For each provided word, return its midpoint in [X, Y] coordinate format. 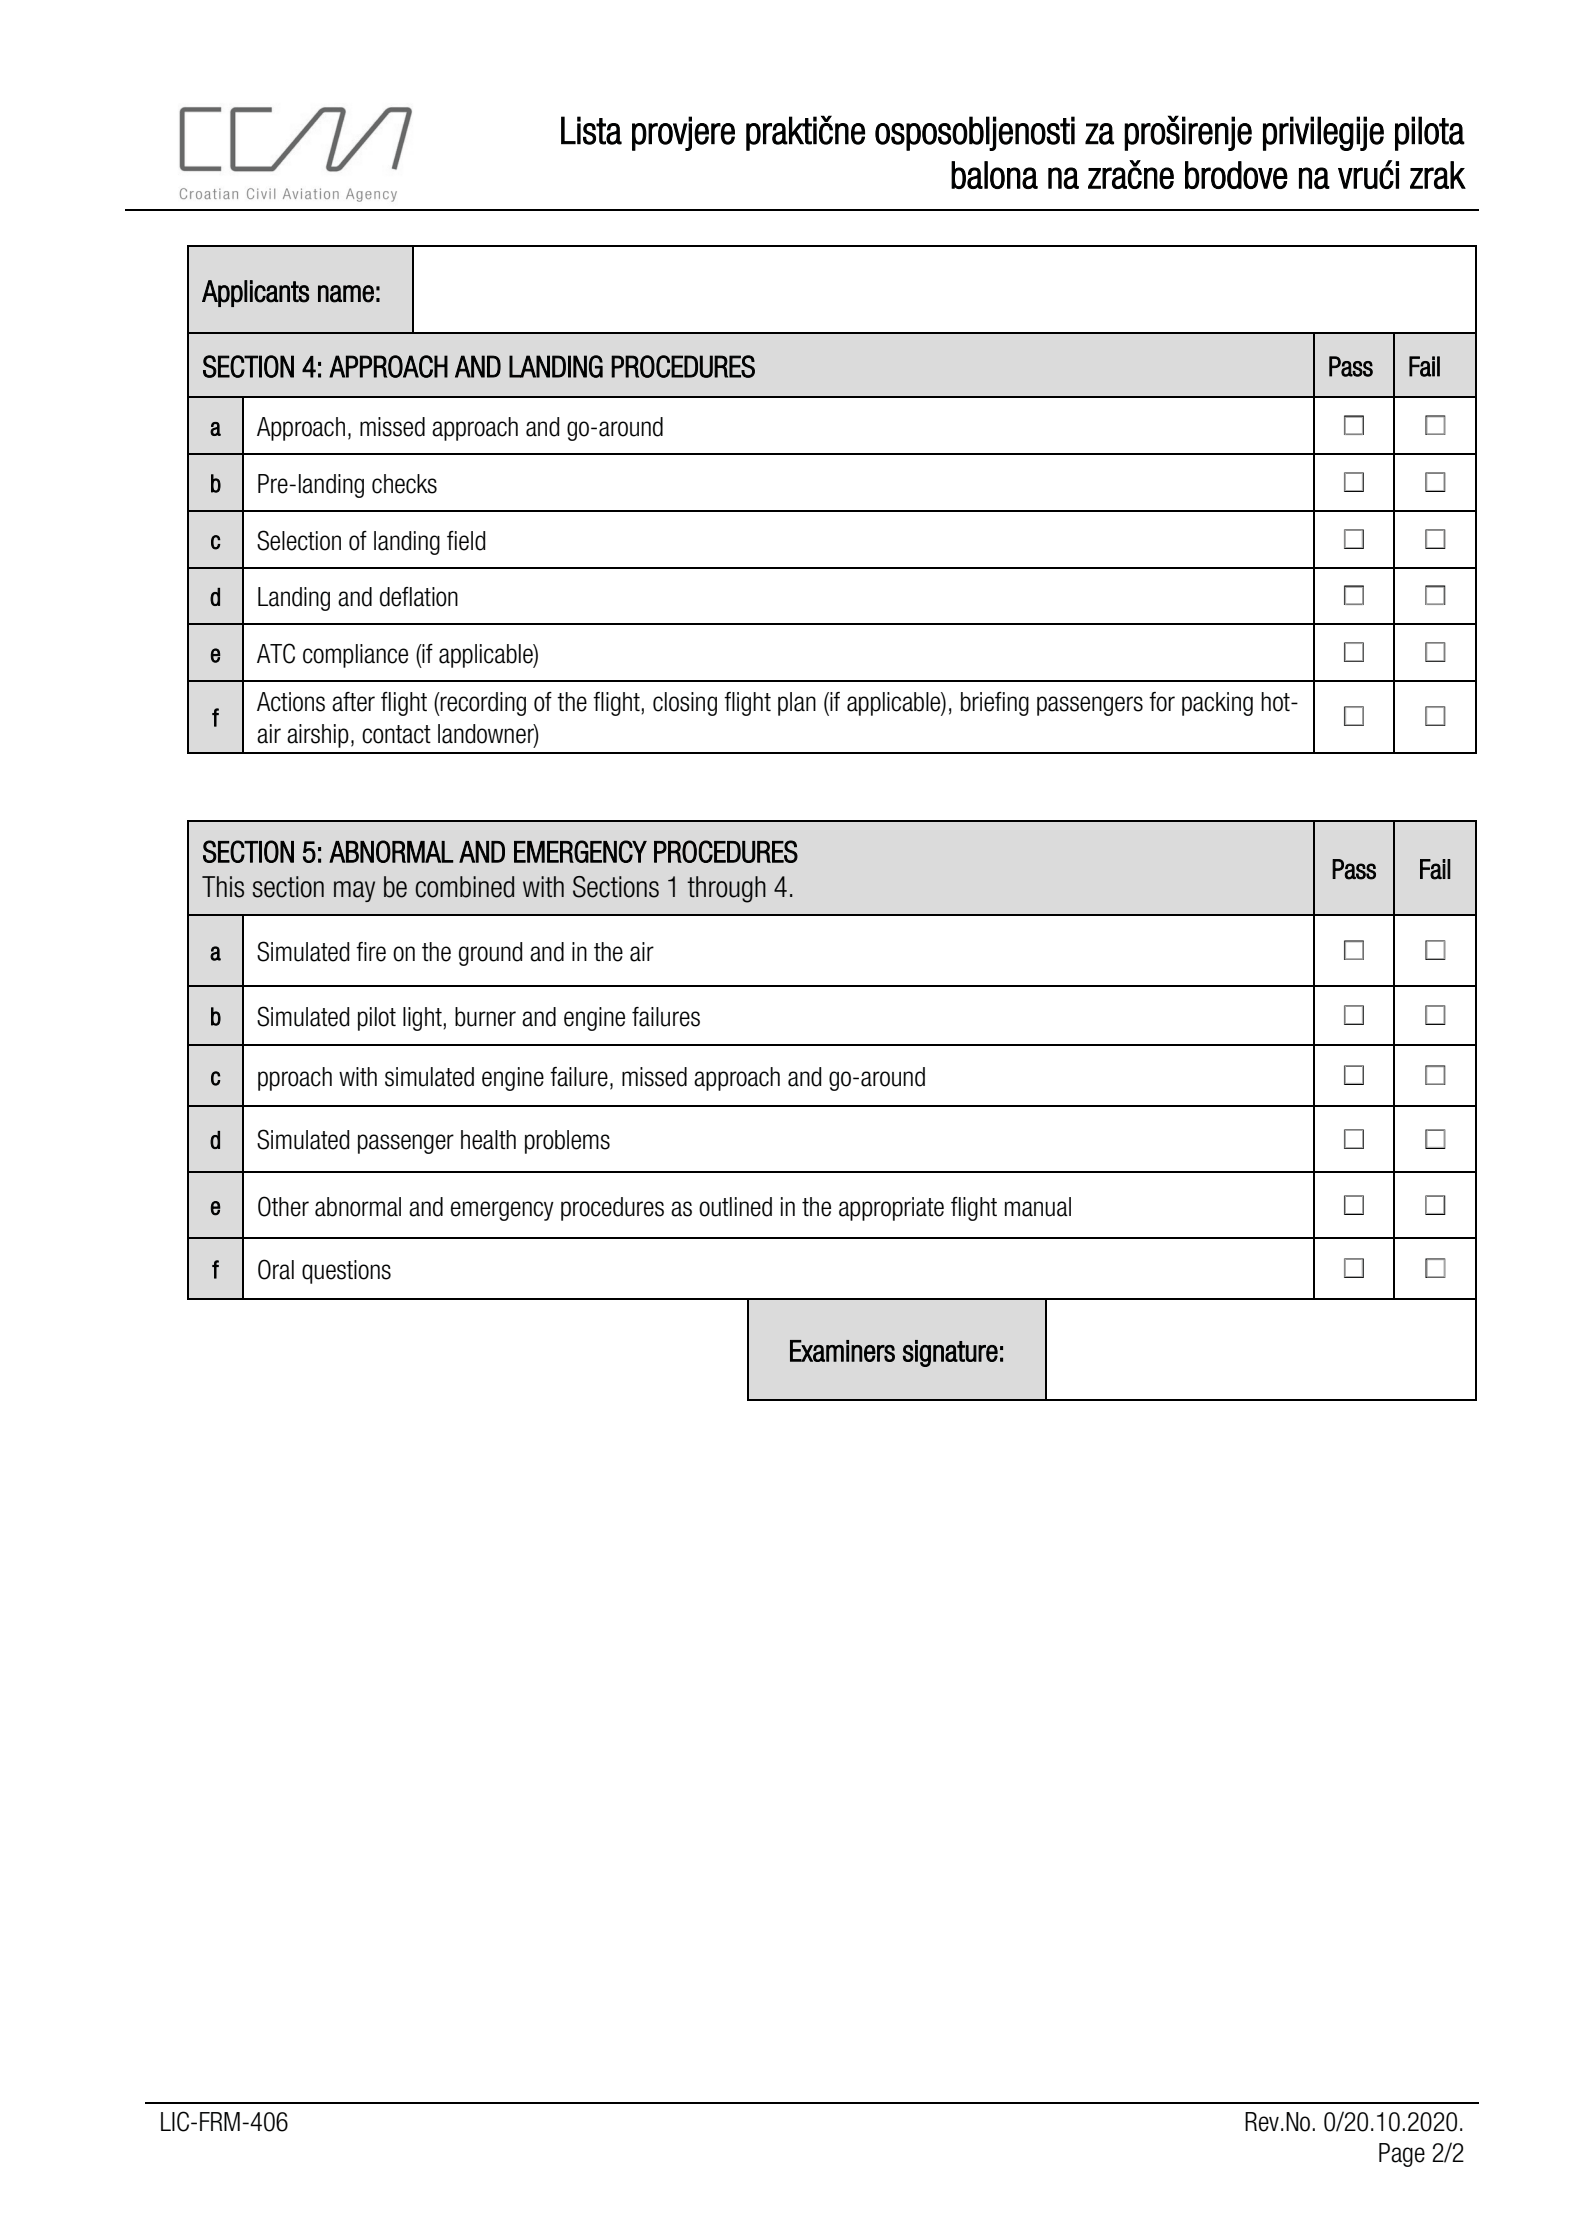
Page [1402, 2155]
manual [1038, 1207]
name [346, 294]
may [354, 891]
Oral [276, 1269]
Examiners [842, 1351]
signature [950, 1353]
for [1162, 702]
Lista [591, 130]
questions [346, 1272]
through [726, 889]
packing [1217, 704]
